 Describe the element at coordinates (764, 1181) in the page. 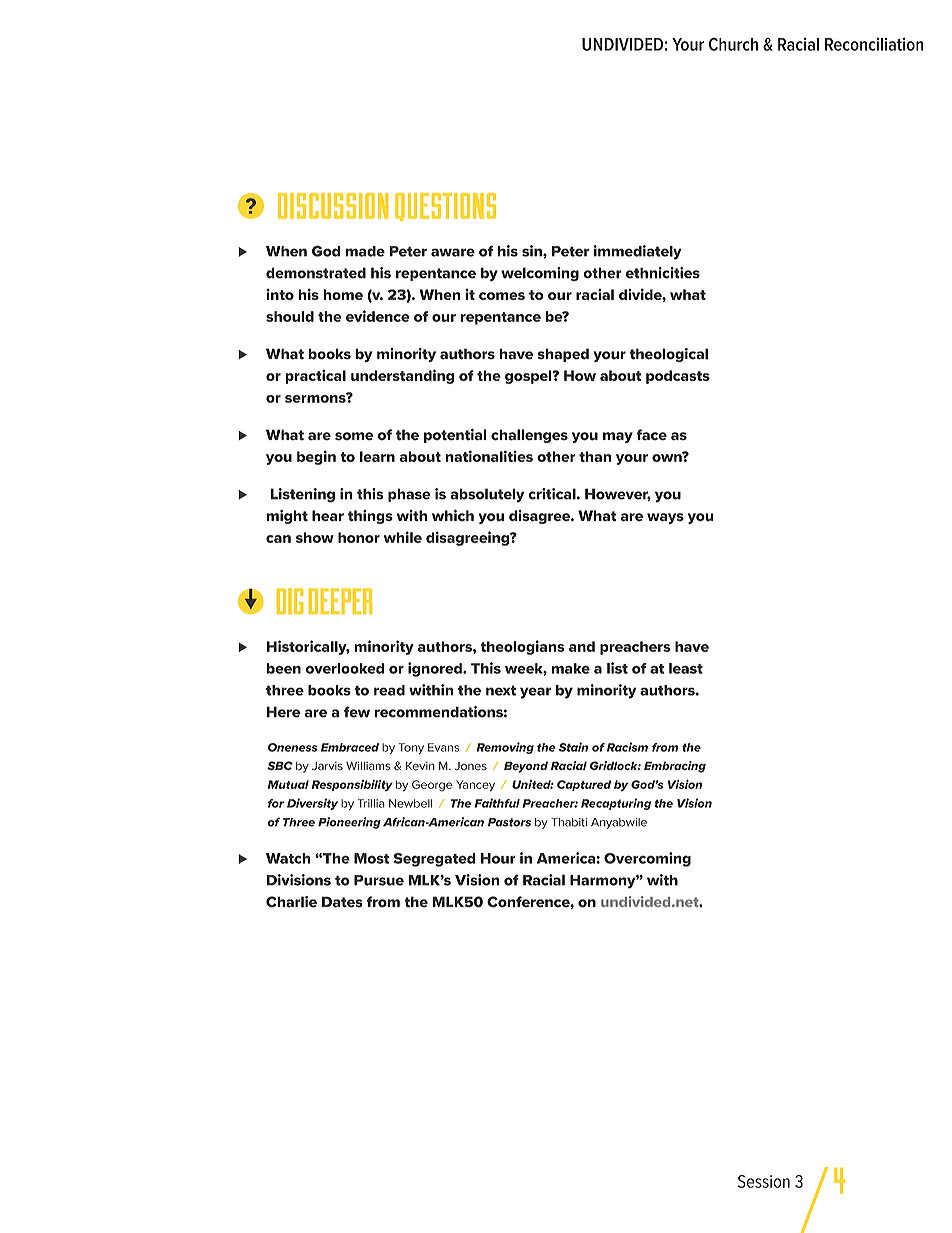

I see `Session` at that location.
